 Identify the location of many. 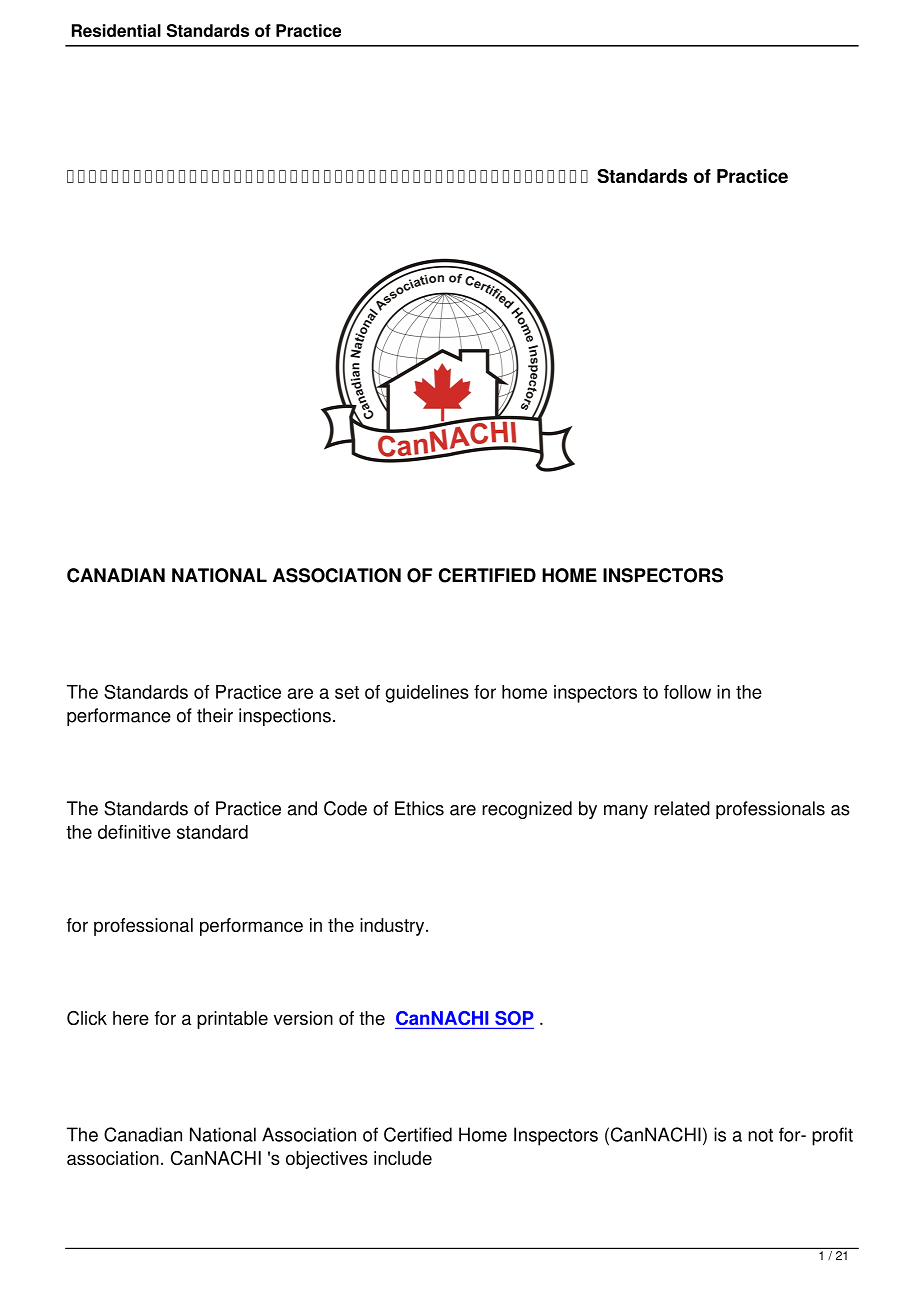
(626, 812).
